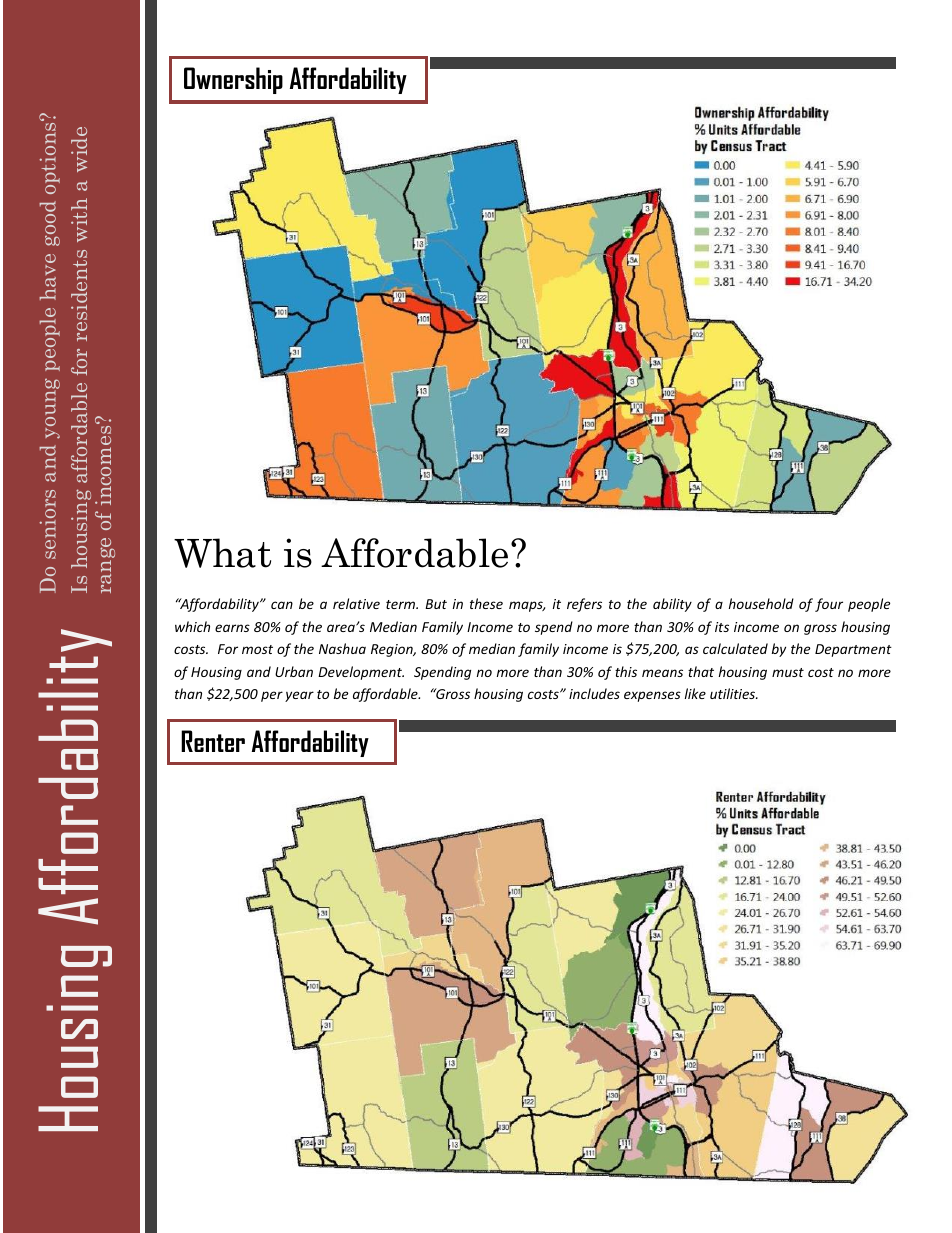 The width and height of the screenshot is (952, 1233). Describe the element at coordinates (232, 628) in the screenshot. I see `earns` at that location.
